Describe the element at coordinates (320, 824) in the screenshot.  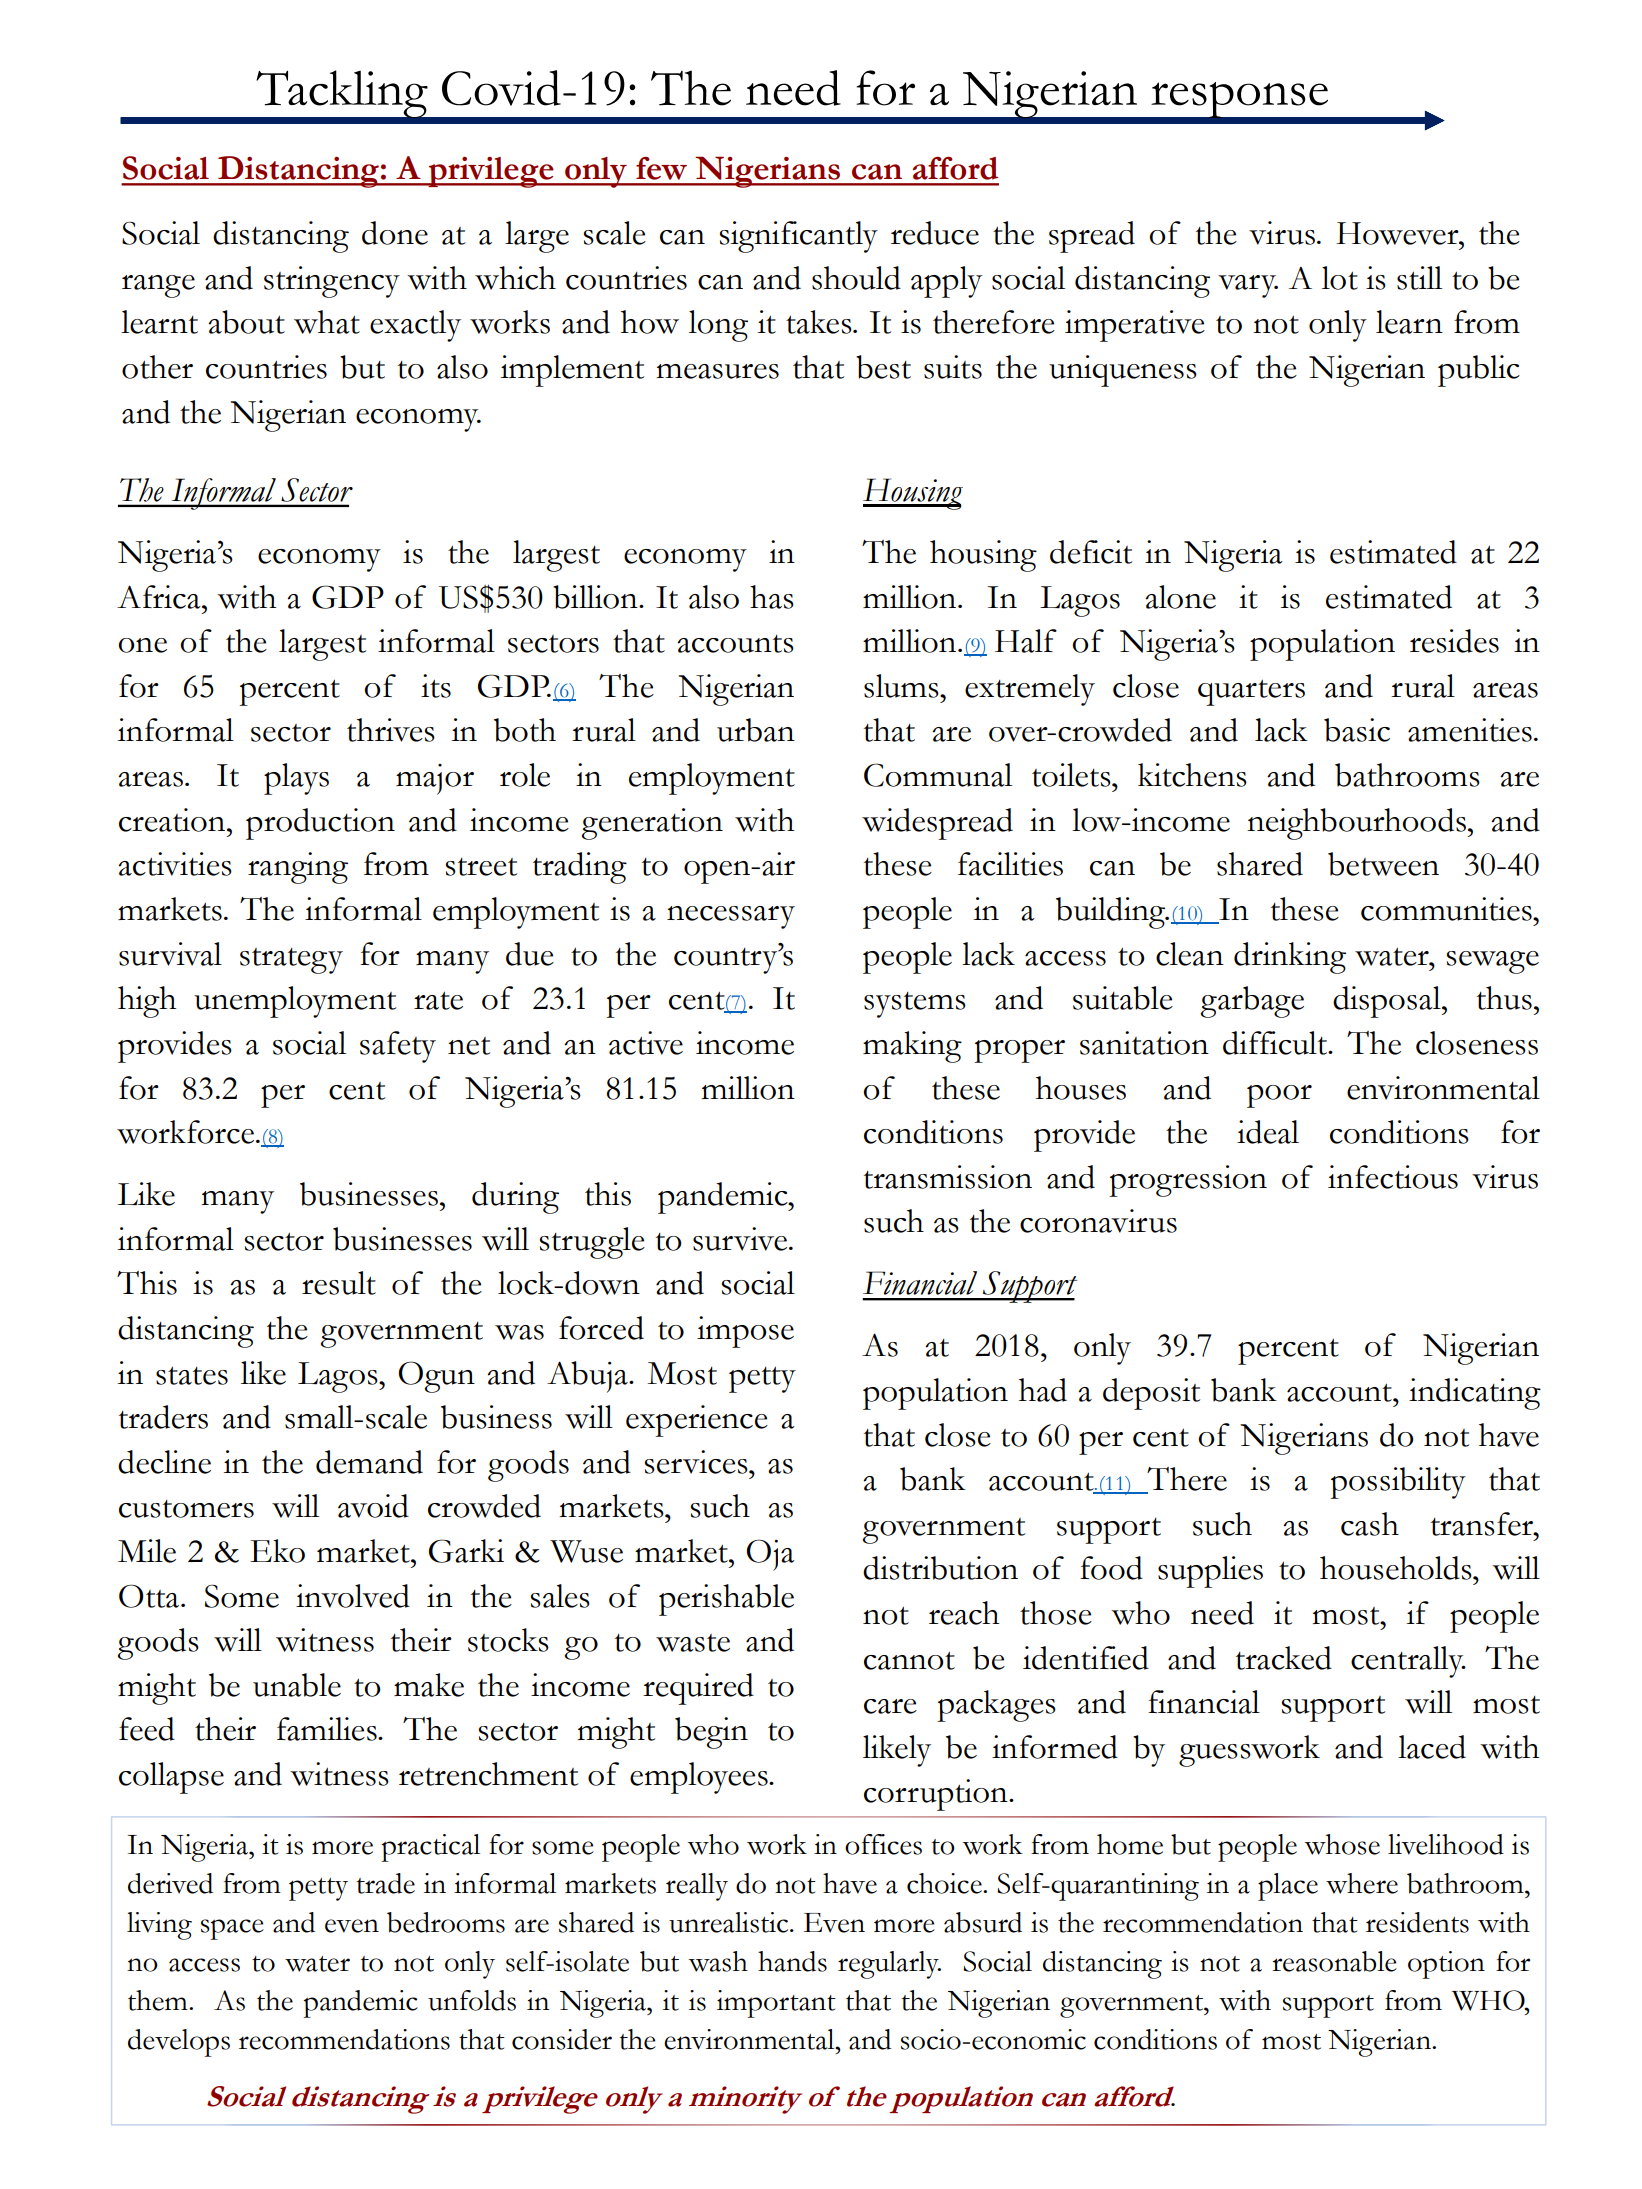
I see `production` at that location.
